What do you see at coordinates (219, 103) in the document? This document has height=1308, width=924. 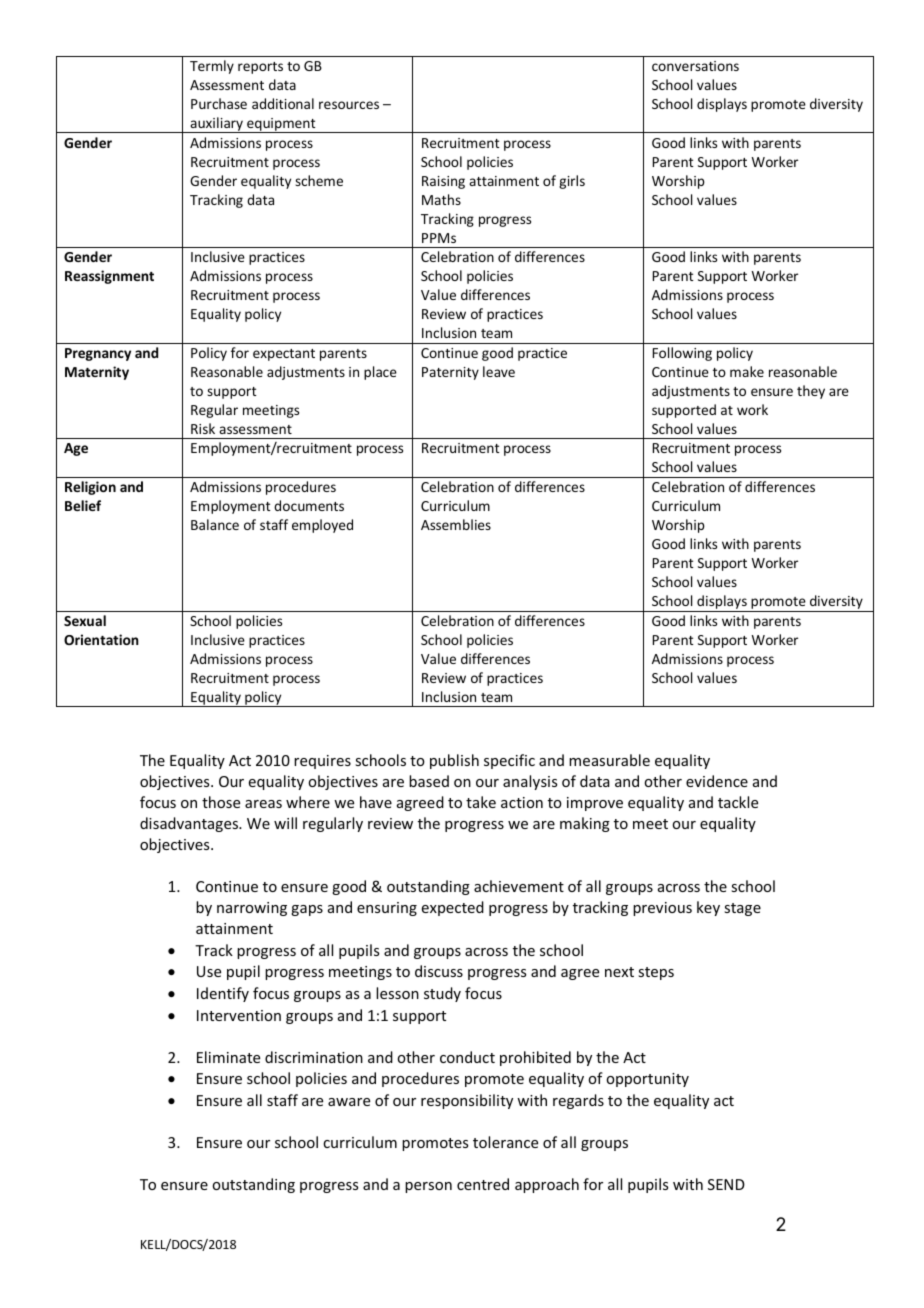 I see `Purchase` at bounding box center [219, 103].
